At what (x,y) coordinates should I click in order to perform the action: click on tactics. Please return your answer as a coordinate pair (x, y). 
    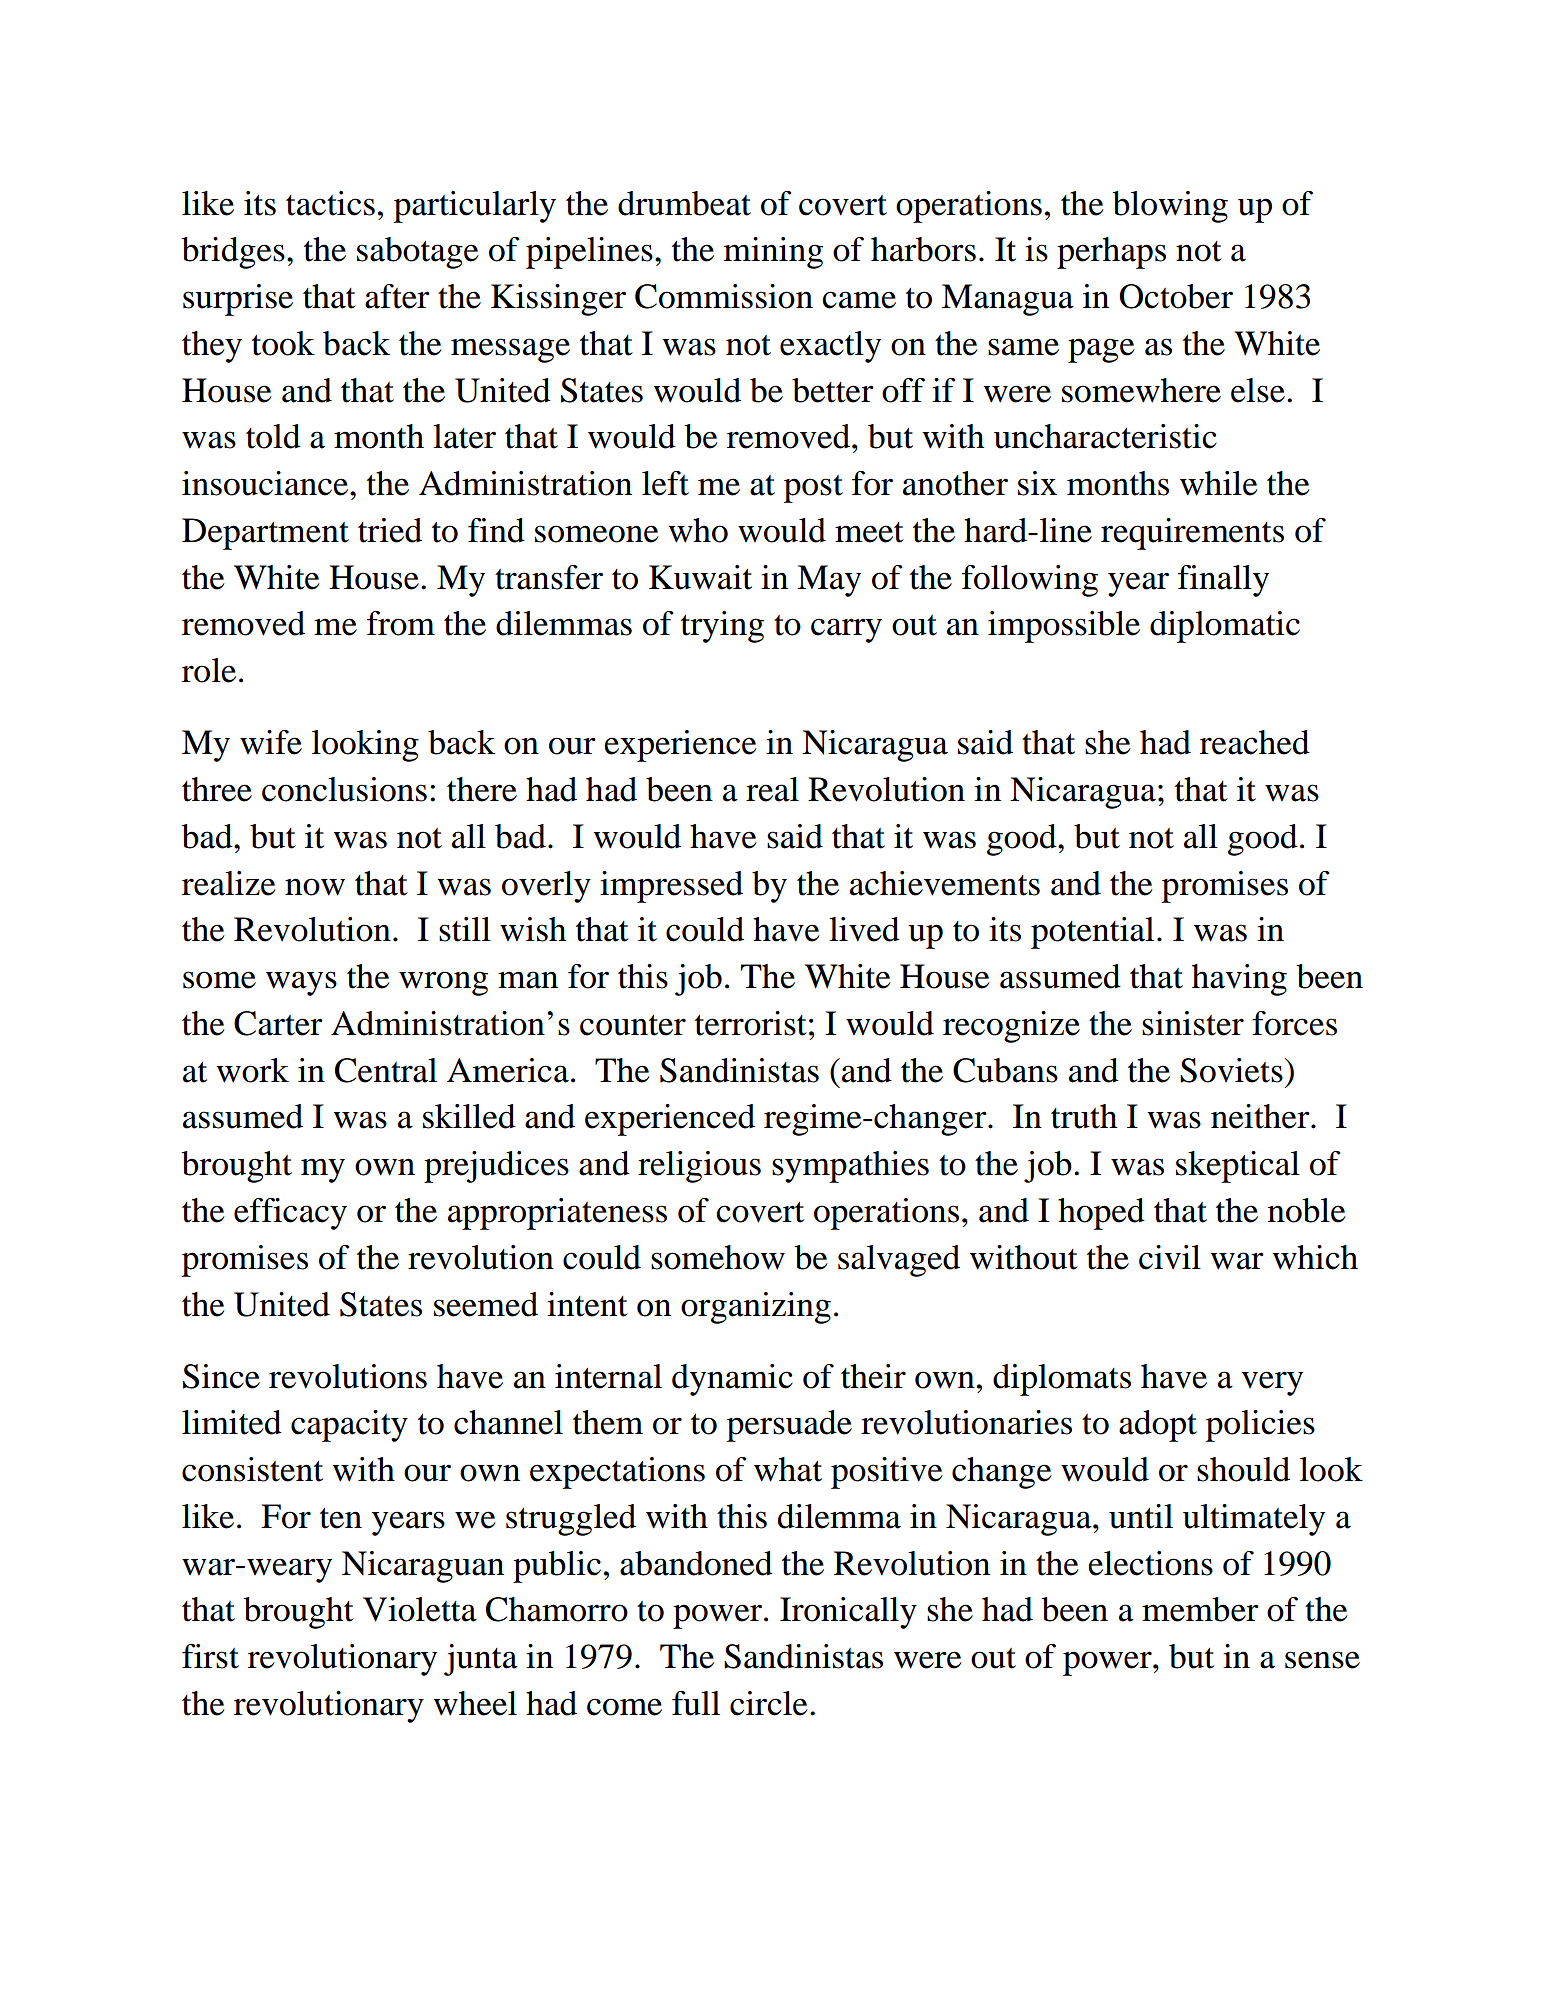
    Looking at the image, I should click on (330, 203).
